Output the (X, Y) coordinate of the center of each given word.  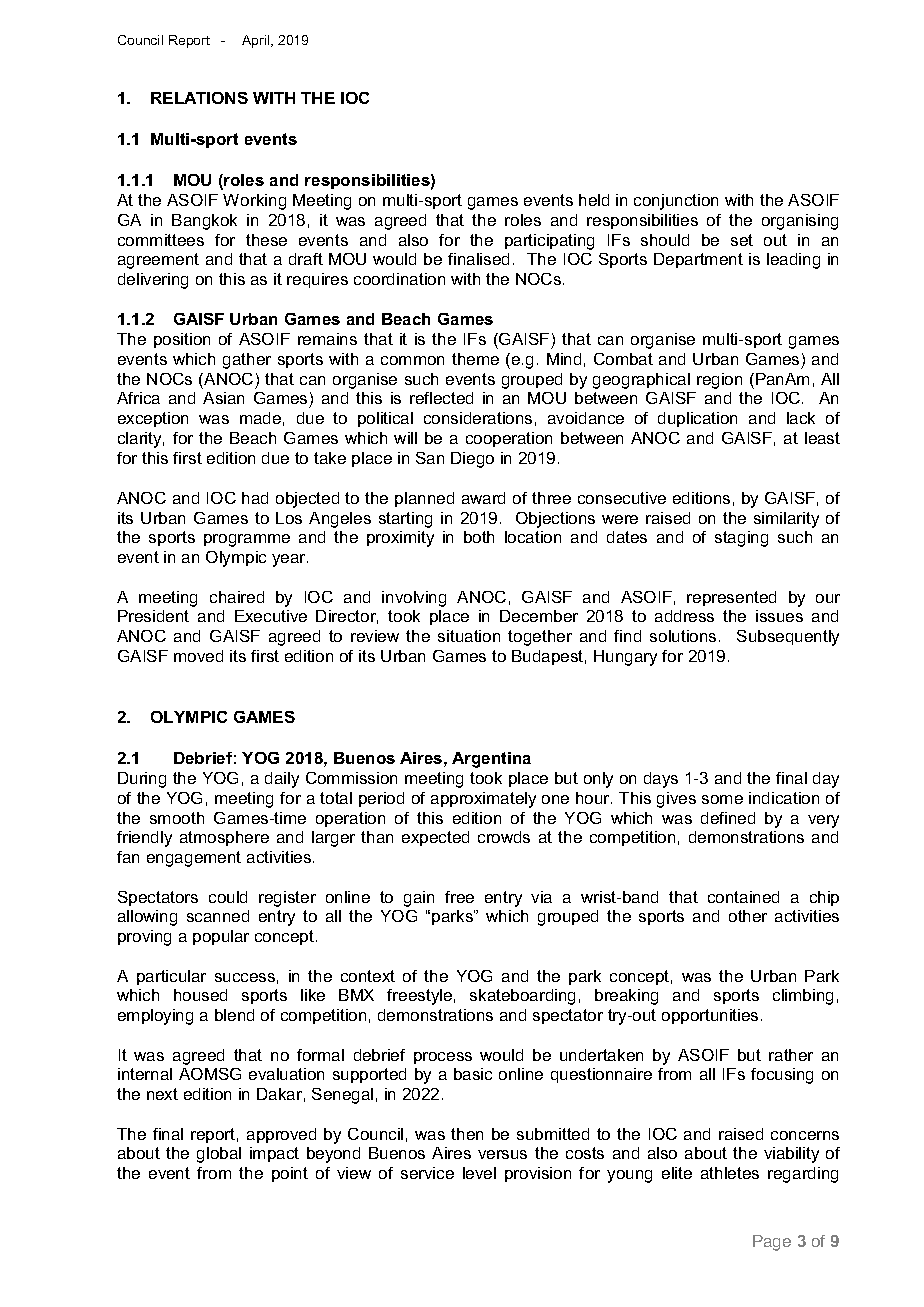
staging (741, 539)
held (594, 200)
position (182, 340)
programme (247, 540)
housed (200, 995)
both (479, 537)
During (142, 780)
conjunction (676, 202)
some (722, 799)
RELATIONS (199, 98)
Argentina (491, 760)
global (219, 1155)
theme (475, 359)
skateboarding (522, 997)
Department (698, 260)
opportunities (710, 1016)
